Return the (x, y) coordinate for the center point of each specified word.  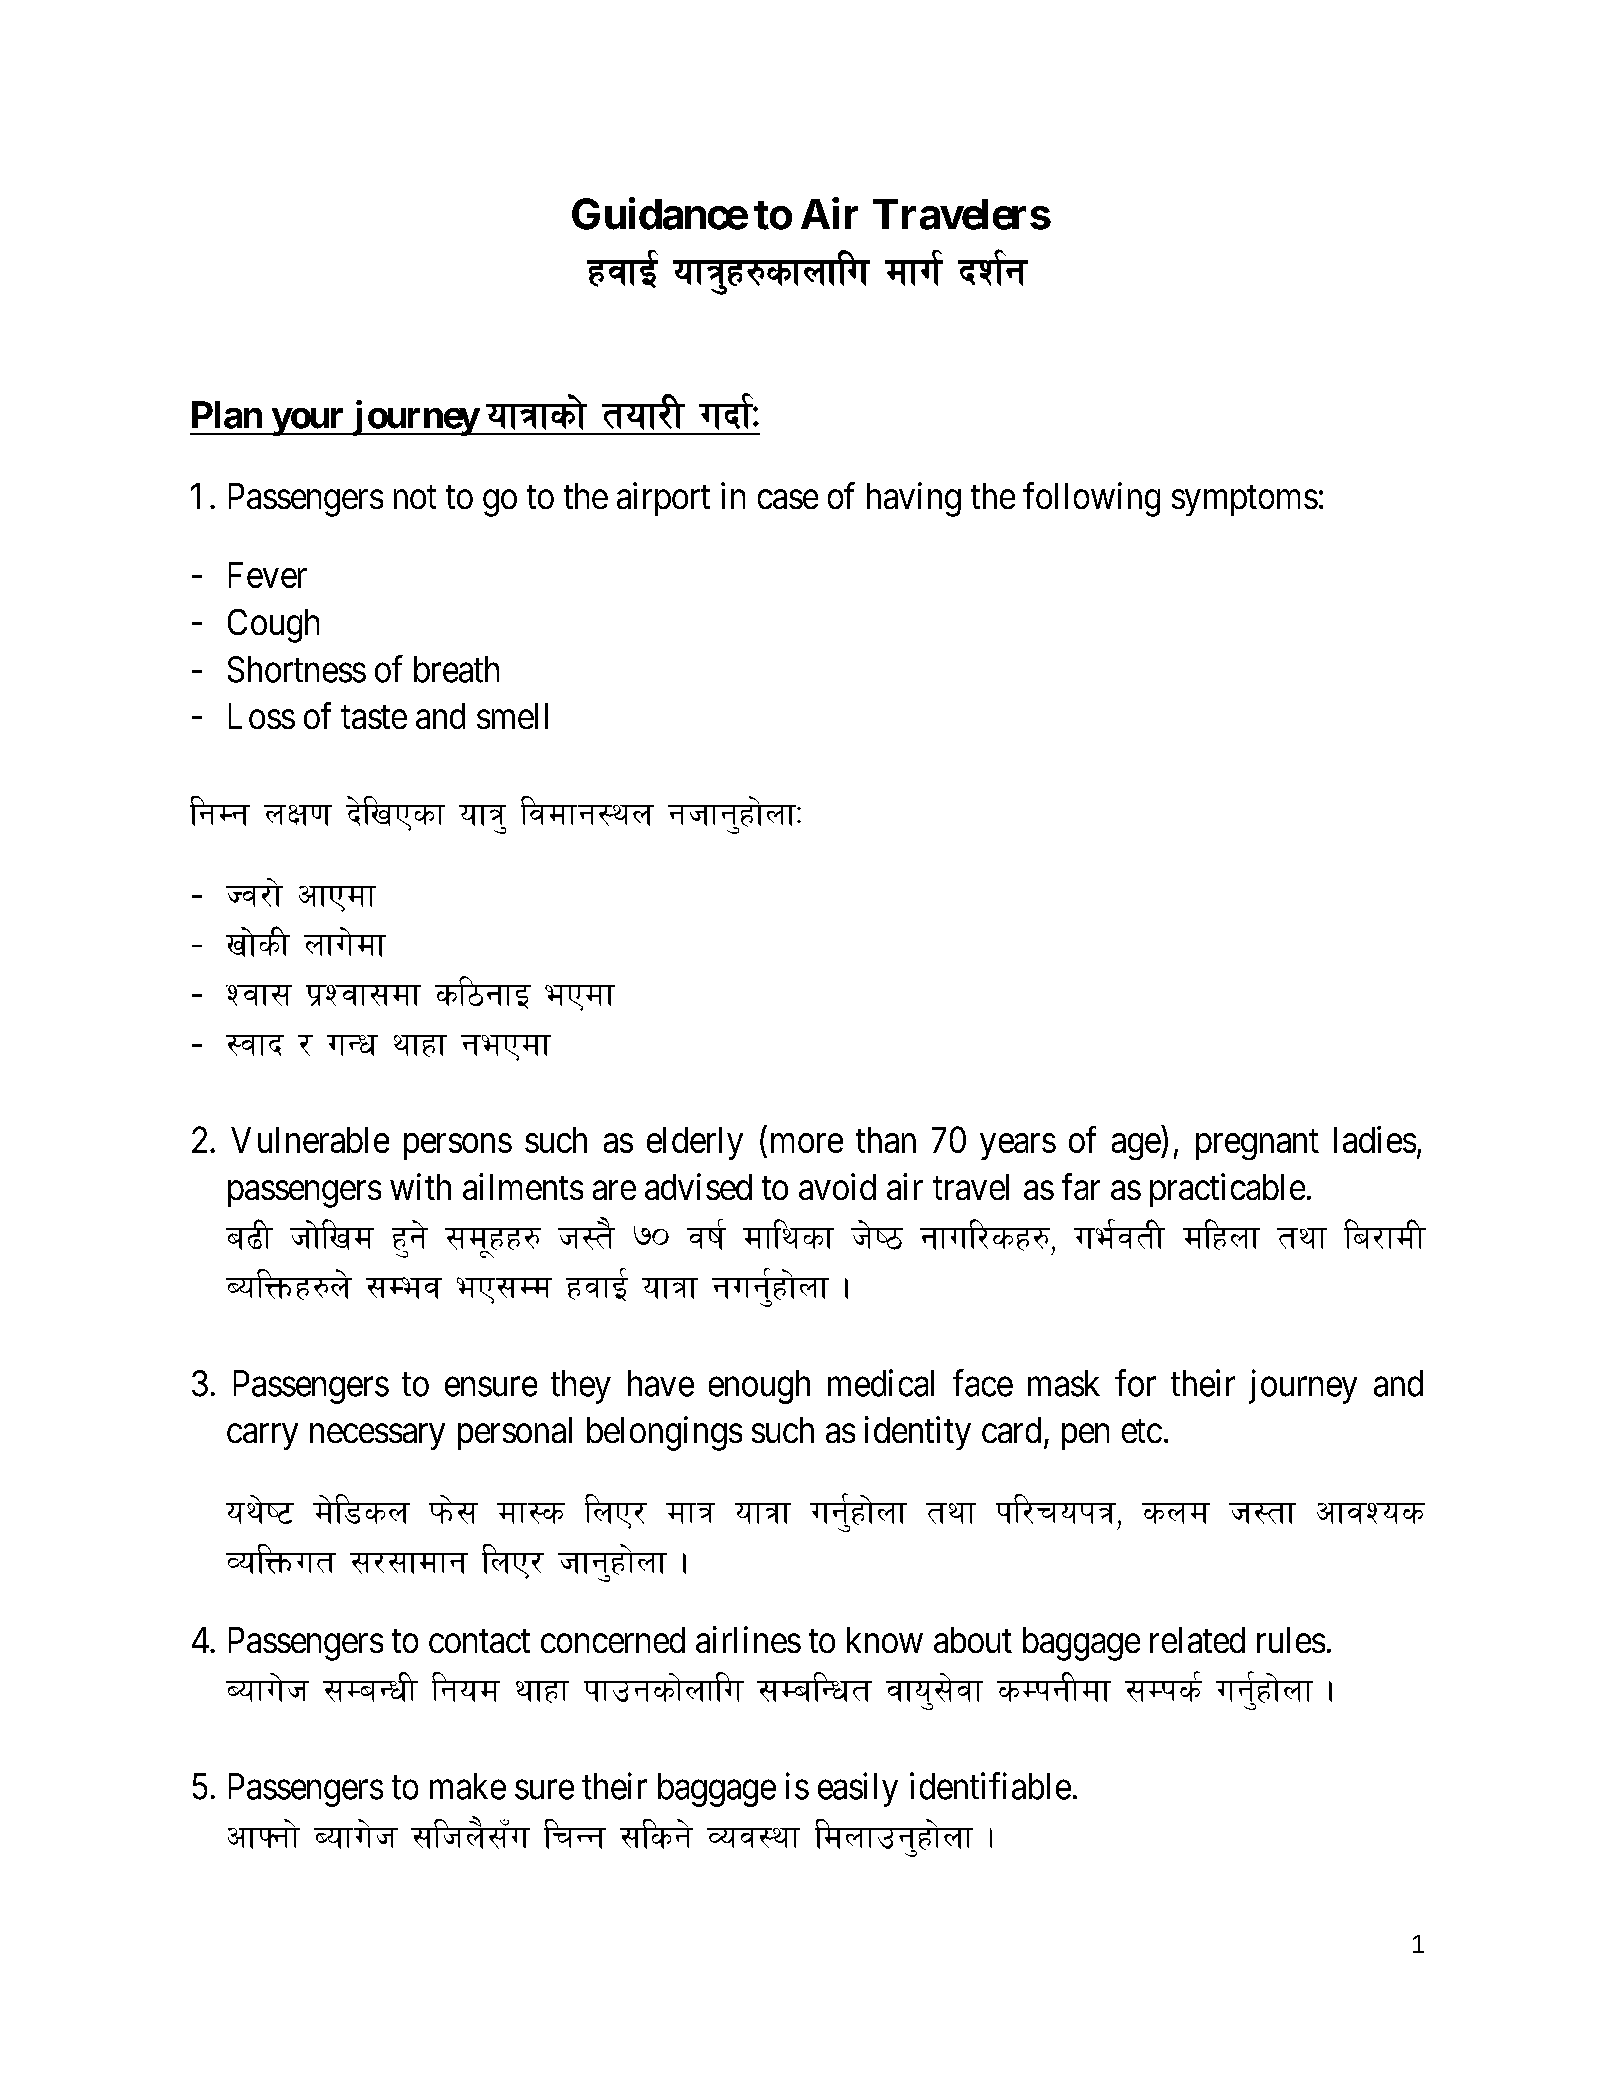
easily (858, 1789)
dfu (914, 272)
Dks (1173, 1690)
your (308, 422)
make (468, 1786)
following (1091, 499)
